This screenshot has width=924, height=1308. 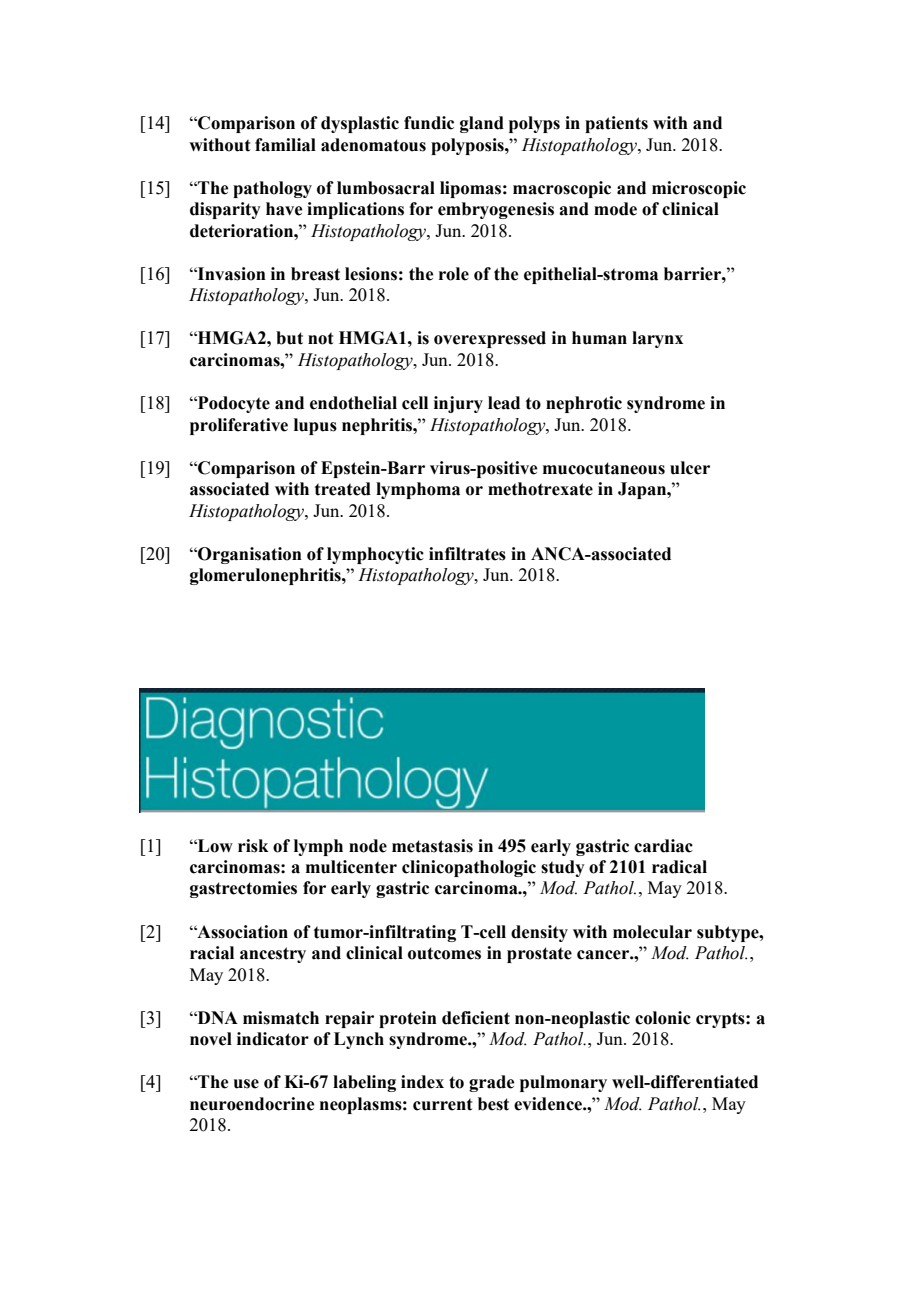 What do you see at coordinates (616, 124) in the screenshot?
I see `patients` at bounding box center [616, 124].
